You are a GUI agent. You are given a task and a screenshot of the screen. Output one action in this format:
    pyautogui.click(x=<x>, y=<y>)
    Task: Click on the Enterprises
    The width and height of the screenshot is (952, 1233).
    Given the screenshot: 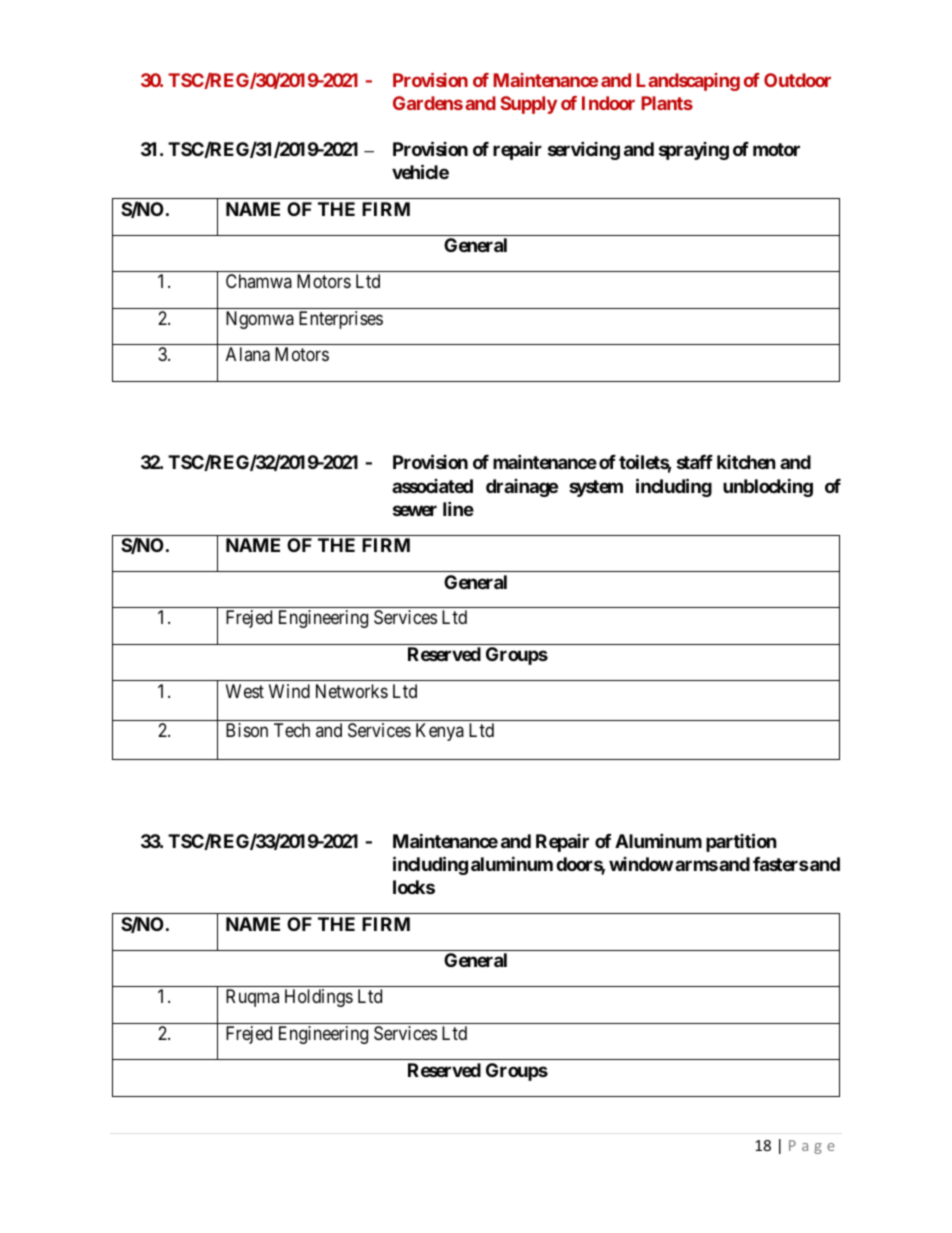 What is the action you would take?
    pyautogui.click(x=341, y=320)
